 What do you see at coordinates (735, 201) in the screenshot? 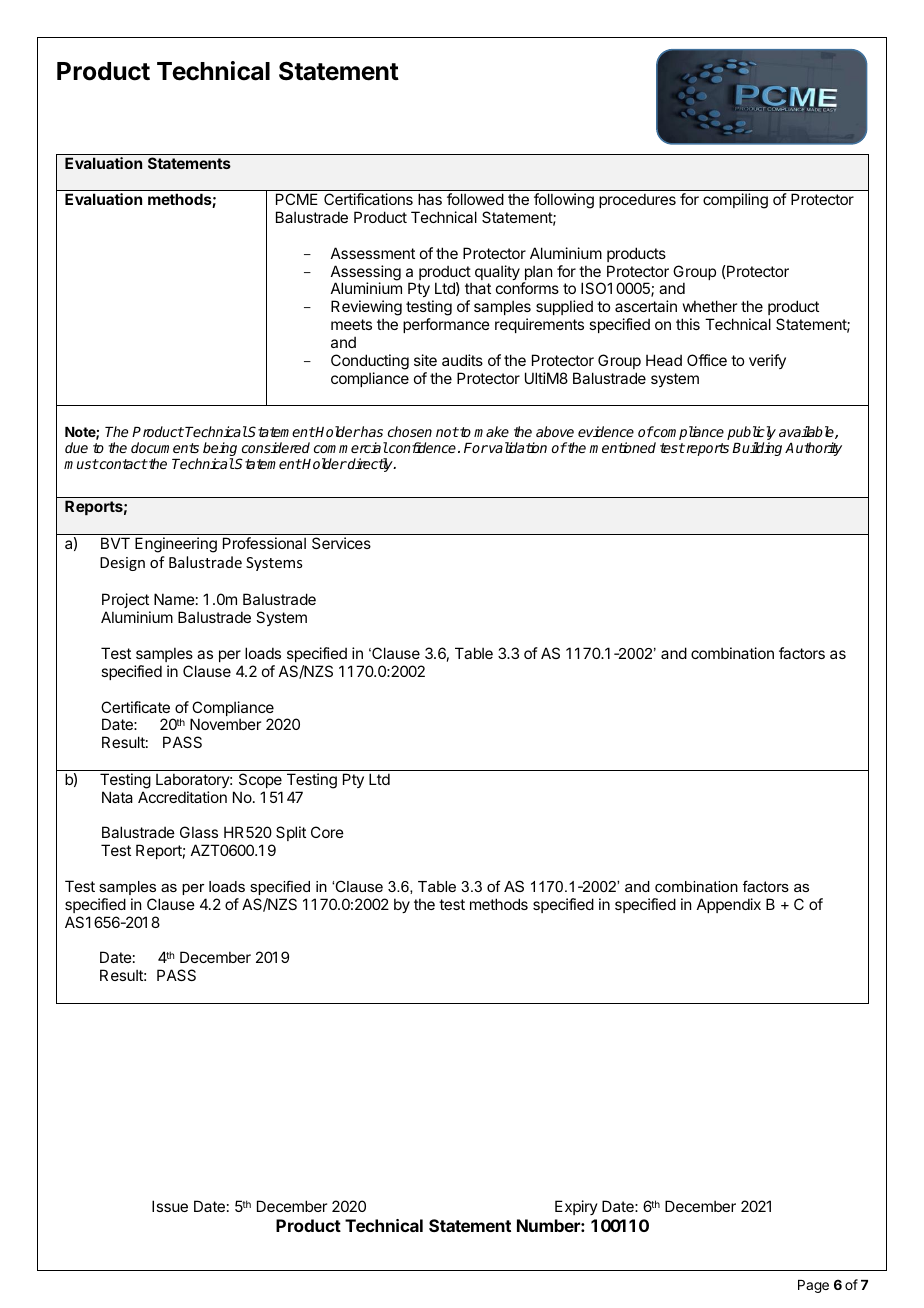
I see `compiling` at bounding box center [735, 201].
